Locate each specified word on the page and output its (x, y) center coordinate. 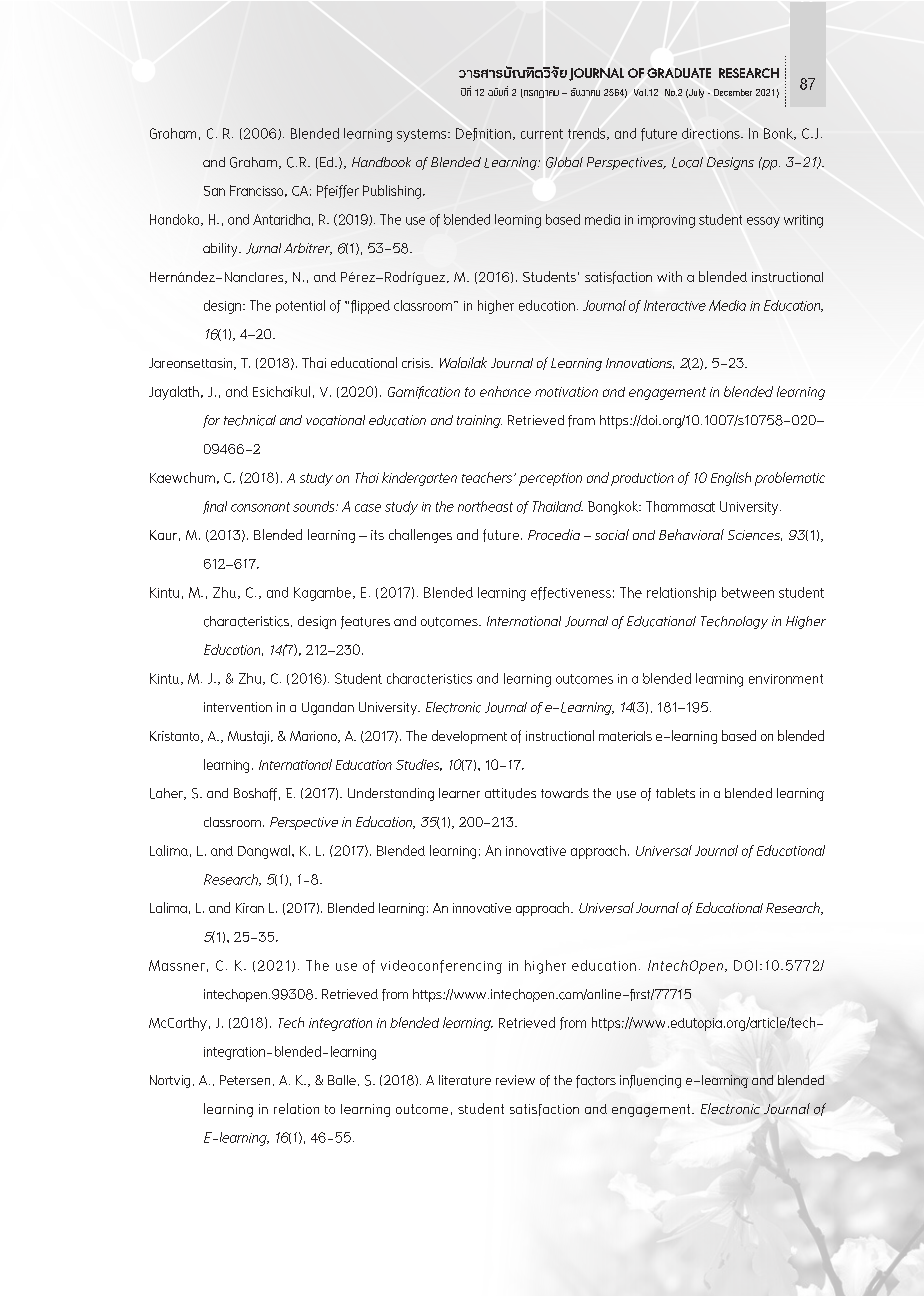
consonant (260, 507)
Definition (483, 134)
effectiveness (571, 593)
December (733, 92)
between (748, 592)
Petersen (245, 1080)
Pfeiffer (338, 191)
